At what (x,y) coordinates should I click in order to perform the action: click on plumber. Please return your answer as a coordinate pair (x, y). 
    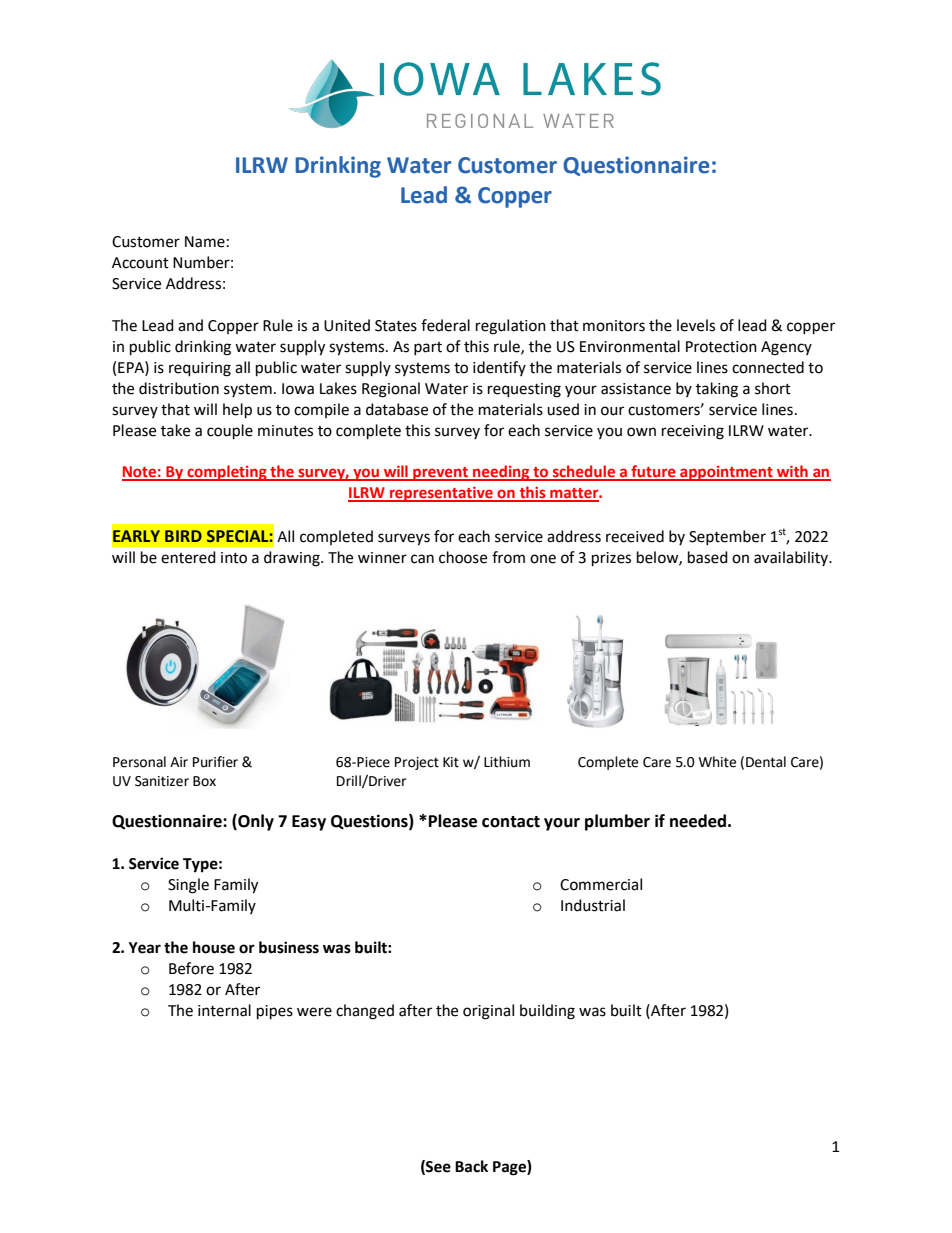
    Looking at the image, I should click on (617, 822).
